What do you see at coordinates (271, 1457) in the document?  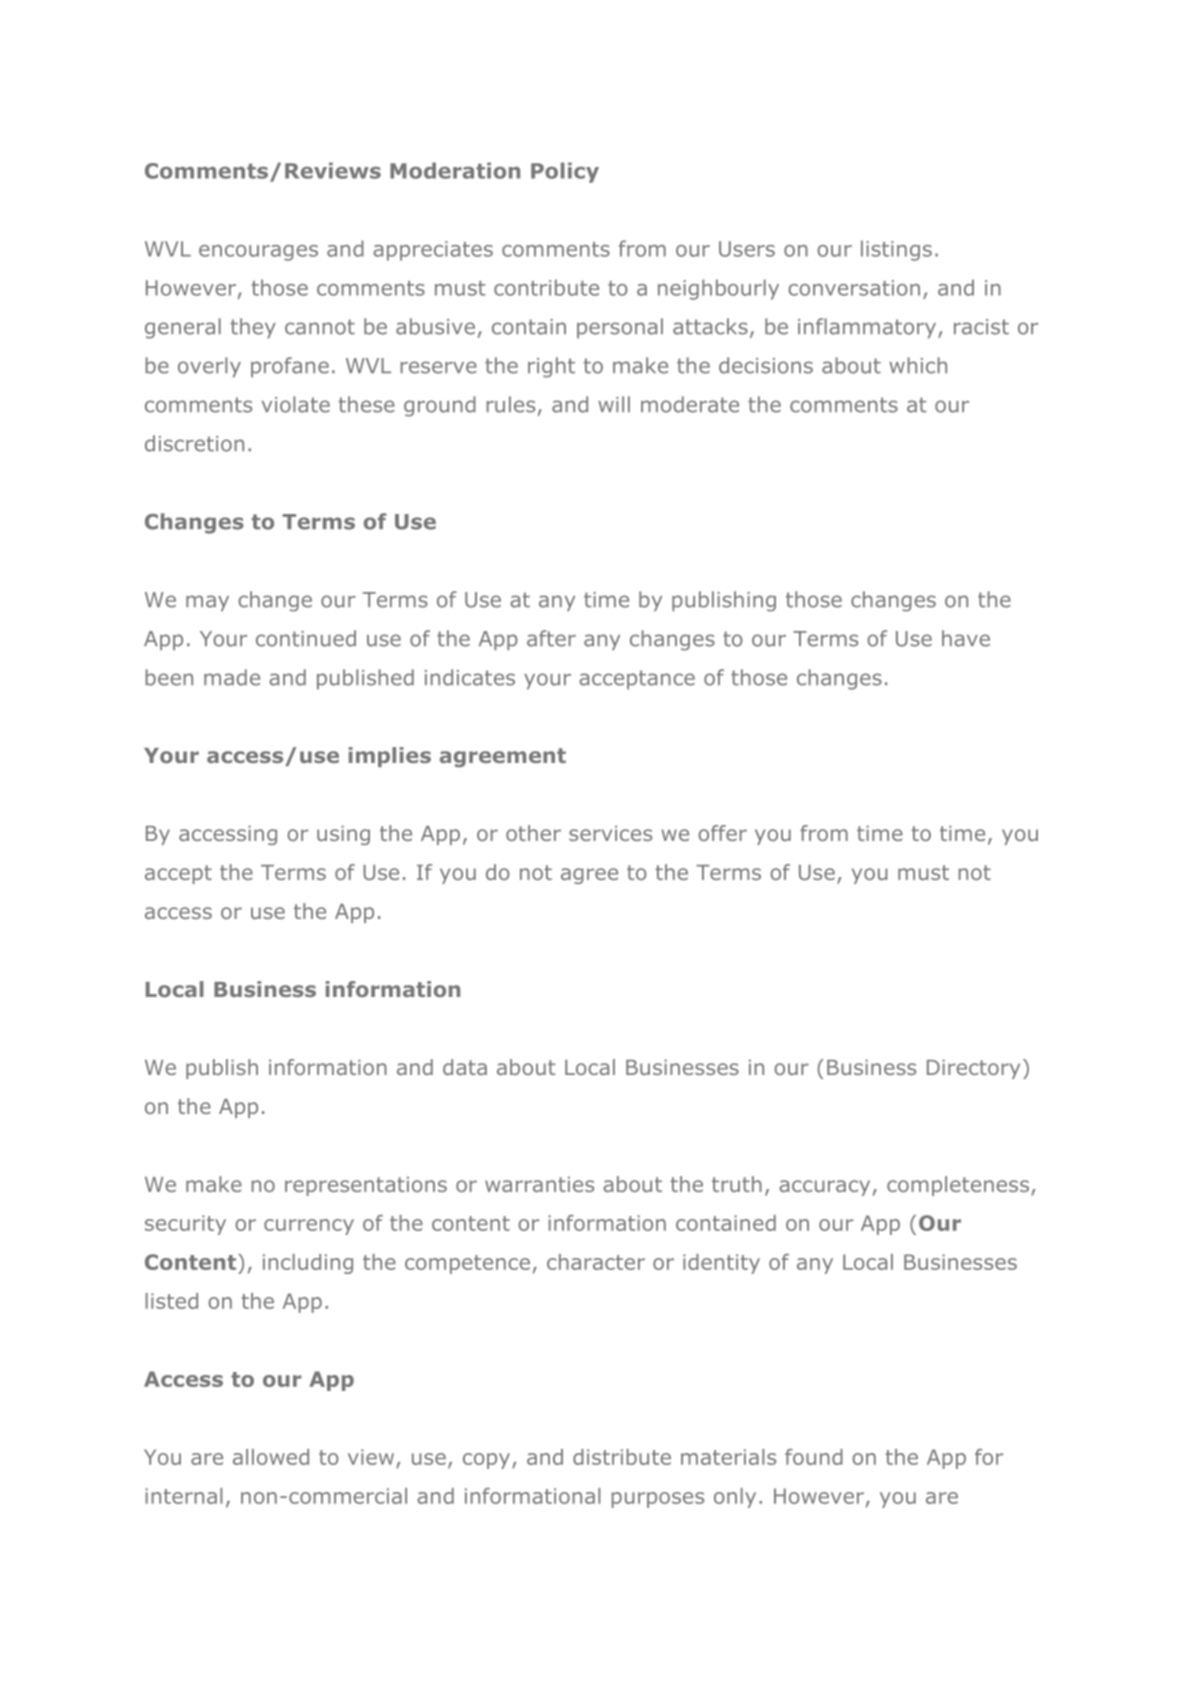 I see `allowed` at bounding box center [271, 1457].
